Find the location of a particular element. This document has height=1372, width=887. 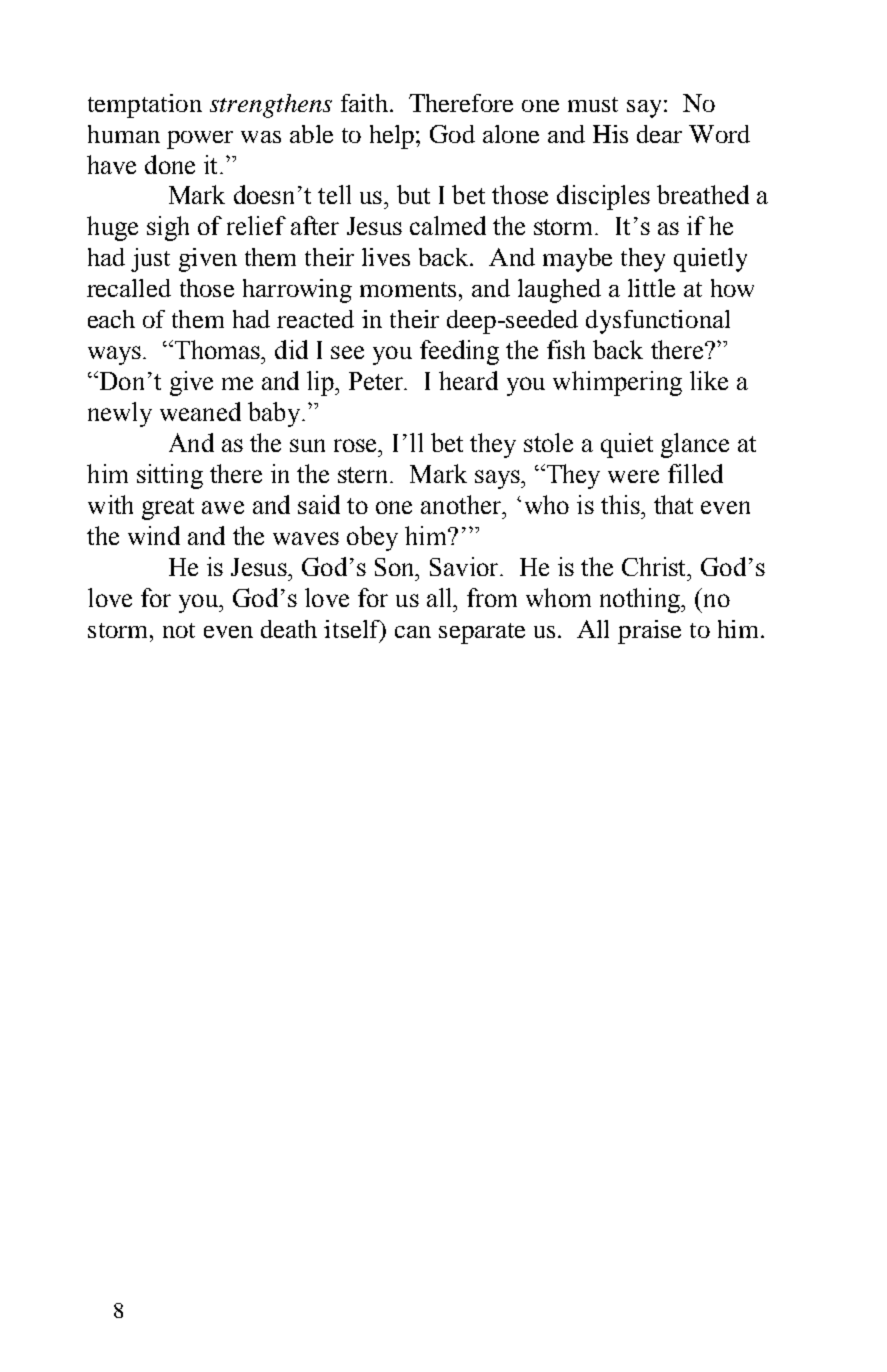

temptation is located at coordinates (145, 106).
